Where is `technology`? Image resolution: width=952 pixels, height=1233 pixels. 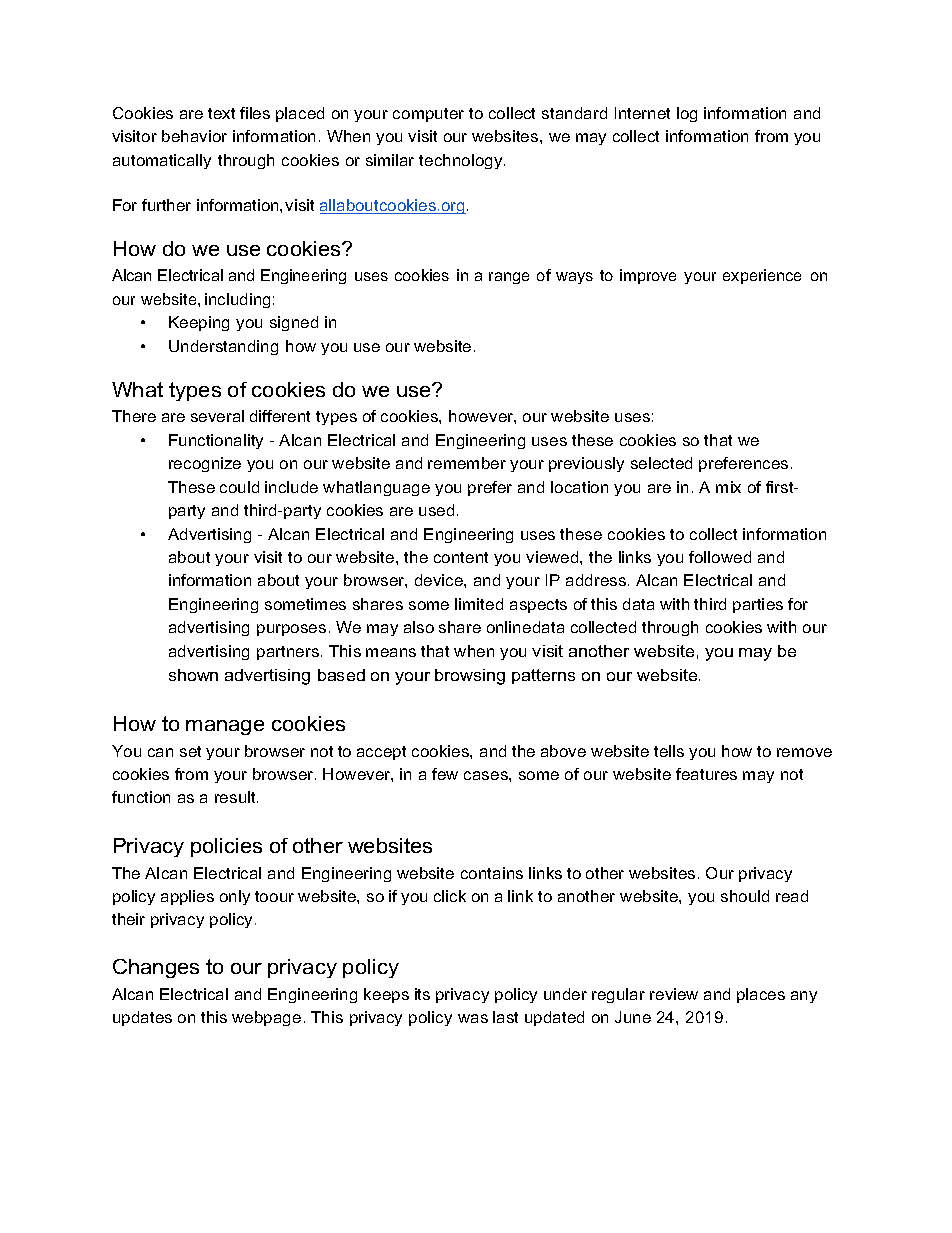
technology is located at coordinates (462, 161).
